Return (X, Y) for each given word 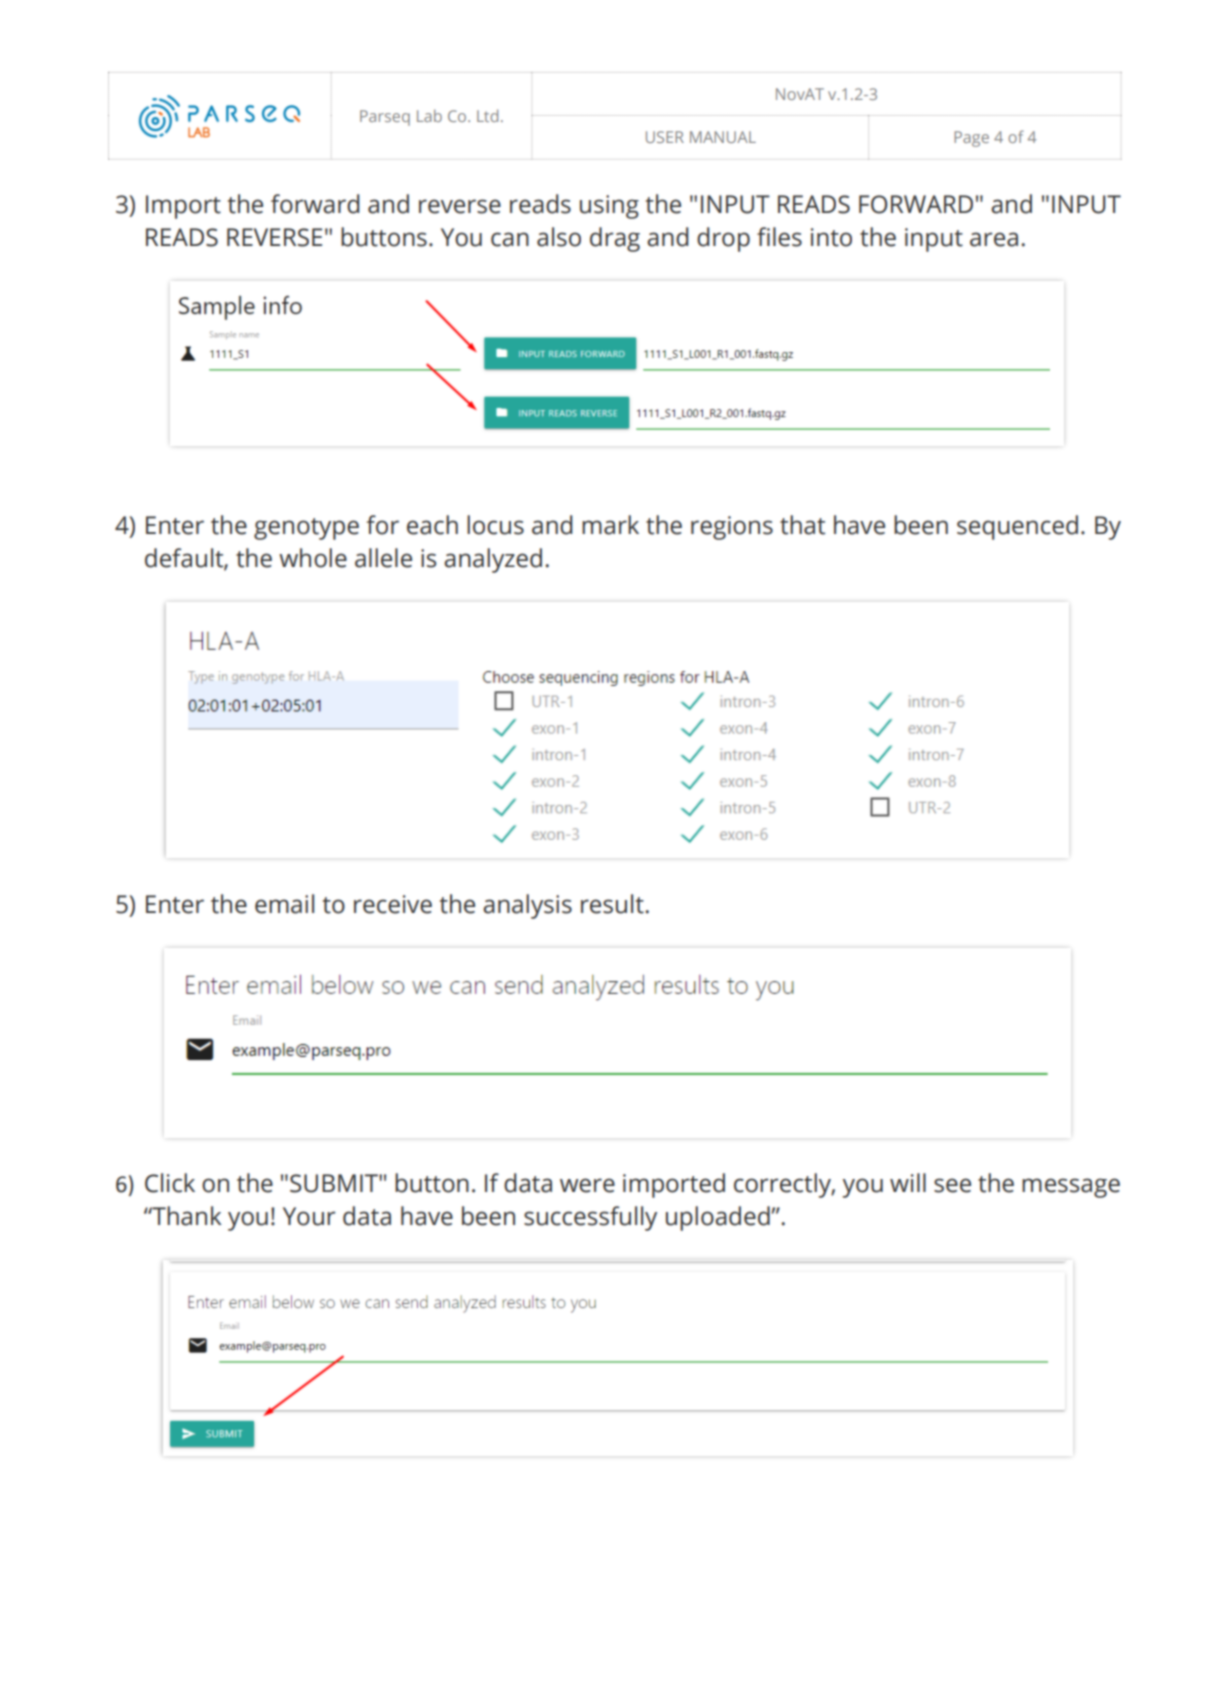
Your (309, 1216)
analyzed (493, 560)
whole (313, 558)
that (802, 525)
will (908, 1182)
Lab (429, 115)
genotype (306, 529)
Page (971, 139)
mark (610, 525)
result (613, 904)
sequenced (1017, 527)
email (284, 904)
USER (665, 137)
